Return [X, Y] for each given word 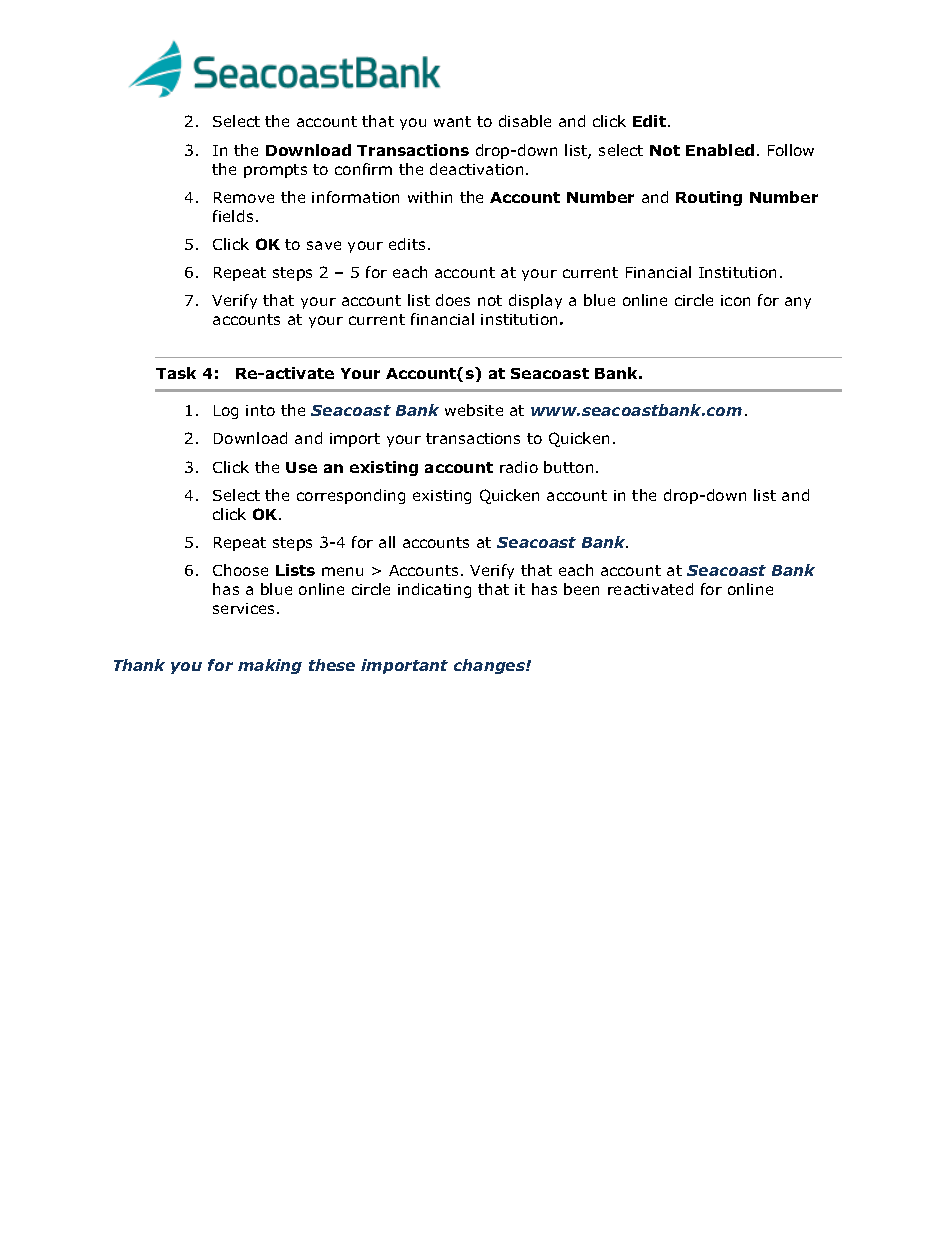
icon [735, 300]
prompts [275, 171]
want [452, 121]
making [270, 666]
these [332, 665]
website [474, 410]
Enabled [720, 150]
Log [226, 412]
